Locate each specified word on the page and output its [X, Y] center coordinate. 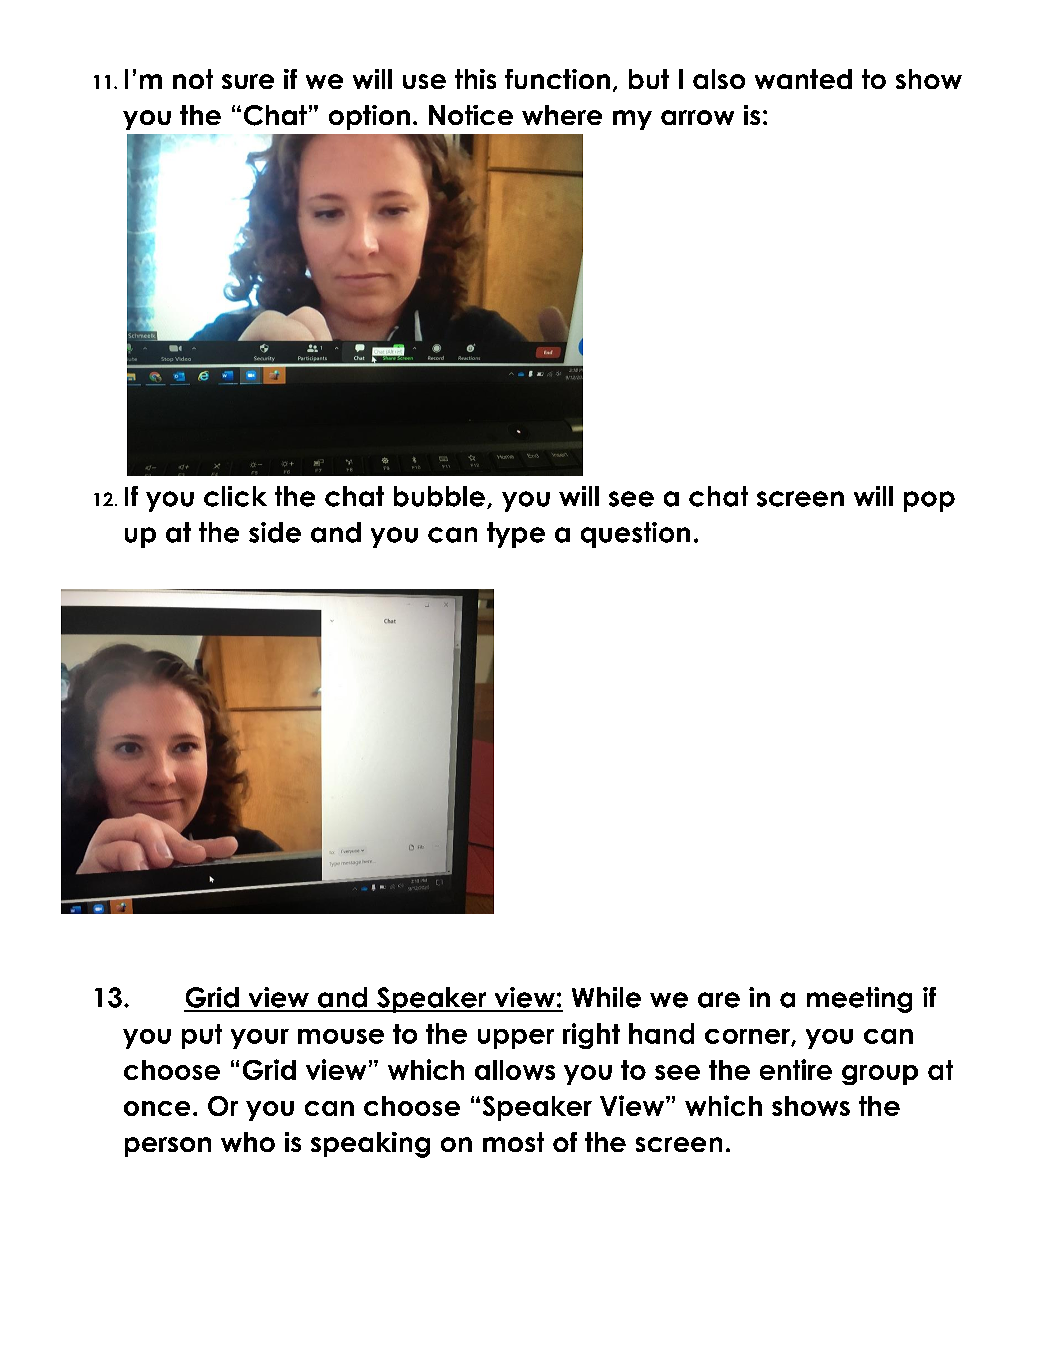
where [562, 115]
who [248, 1142]
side [275, 532]
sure [248, 81]
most [513, 1142]
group [880, 1075]
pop [929, 501]
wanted [803, 79]
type [516, 535]
